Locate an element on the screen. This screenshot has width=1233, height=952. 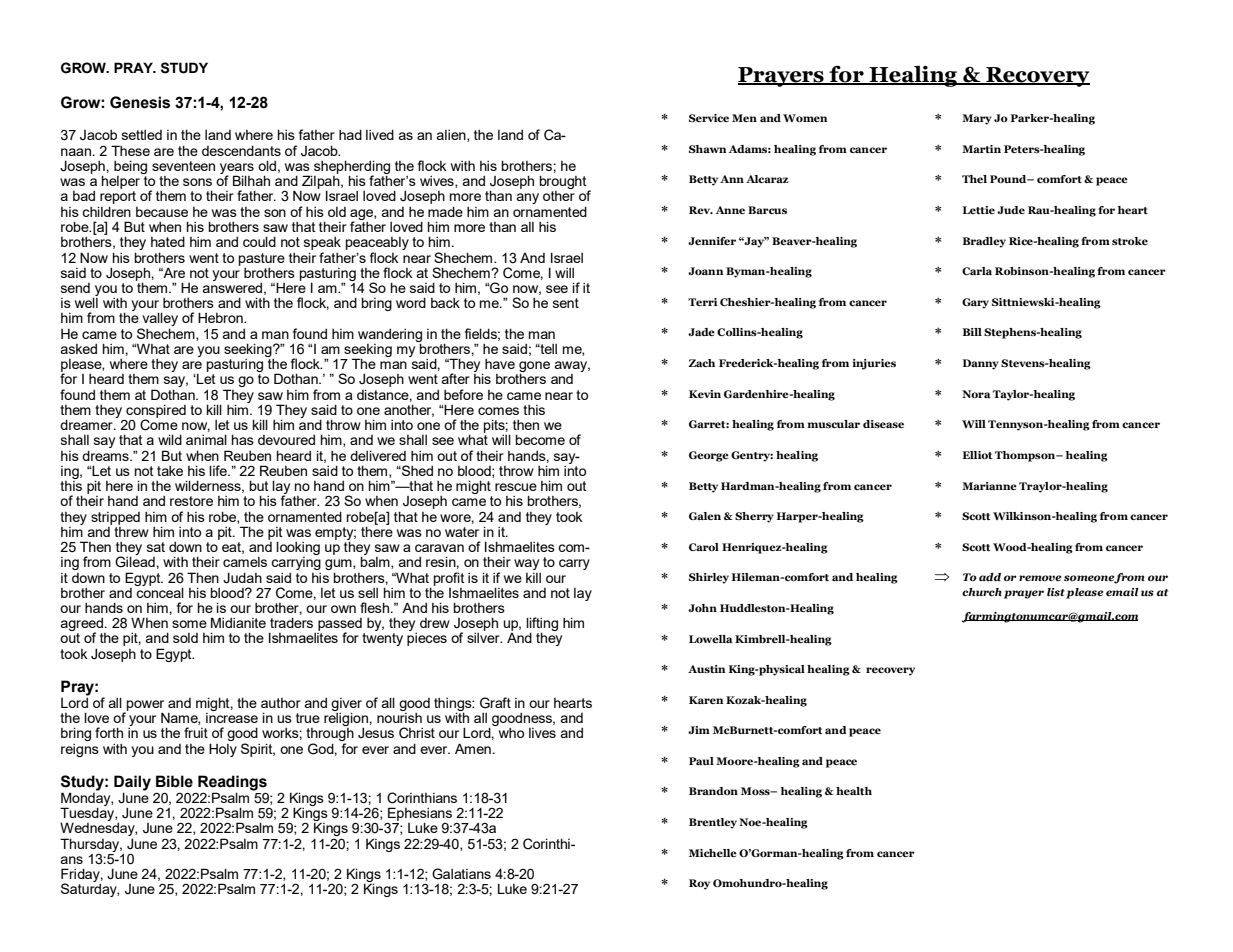
Service is located at coordinates (709, 118).
